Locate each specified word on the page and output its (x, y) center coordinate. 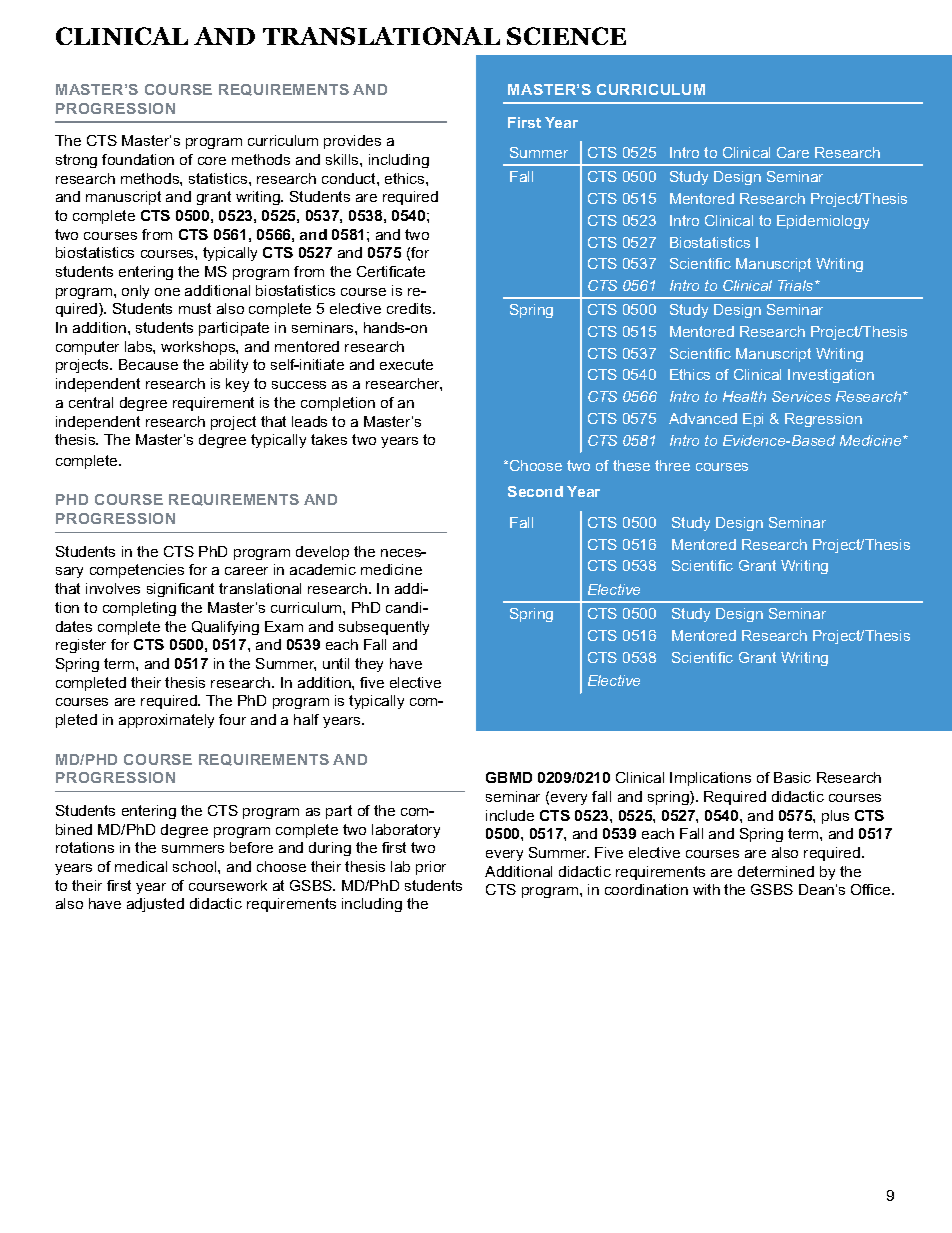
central (91, 402)
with (706, 889)
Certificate (391, 271)
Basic (792, 777)
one (167, 292)
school (196, 866)
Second (535, 491)
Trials (797, 285)
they (369, 665)
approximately (166, 721)
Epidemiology (823, 222)
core (212, 161)
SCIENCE (566, 36)
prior (431, 868)
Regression (823, 420)
